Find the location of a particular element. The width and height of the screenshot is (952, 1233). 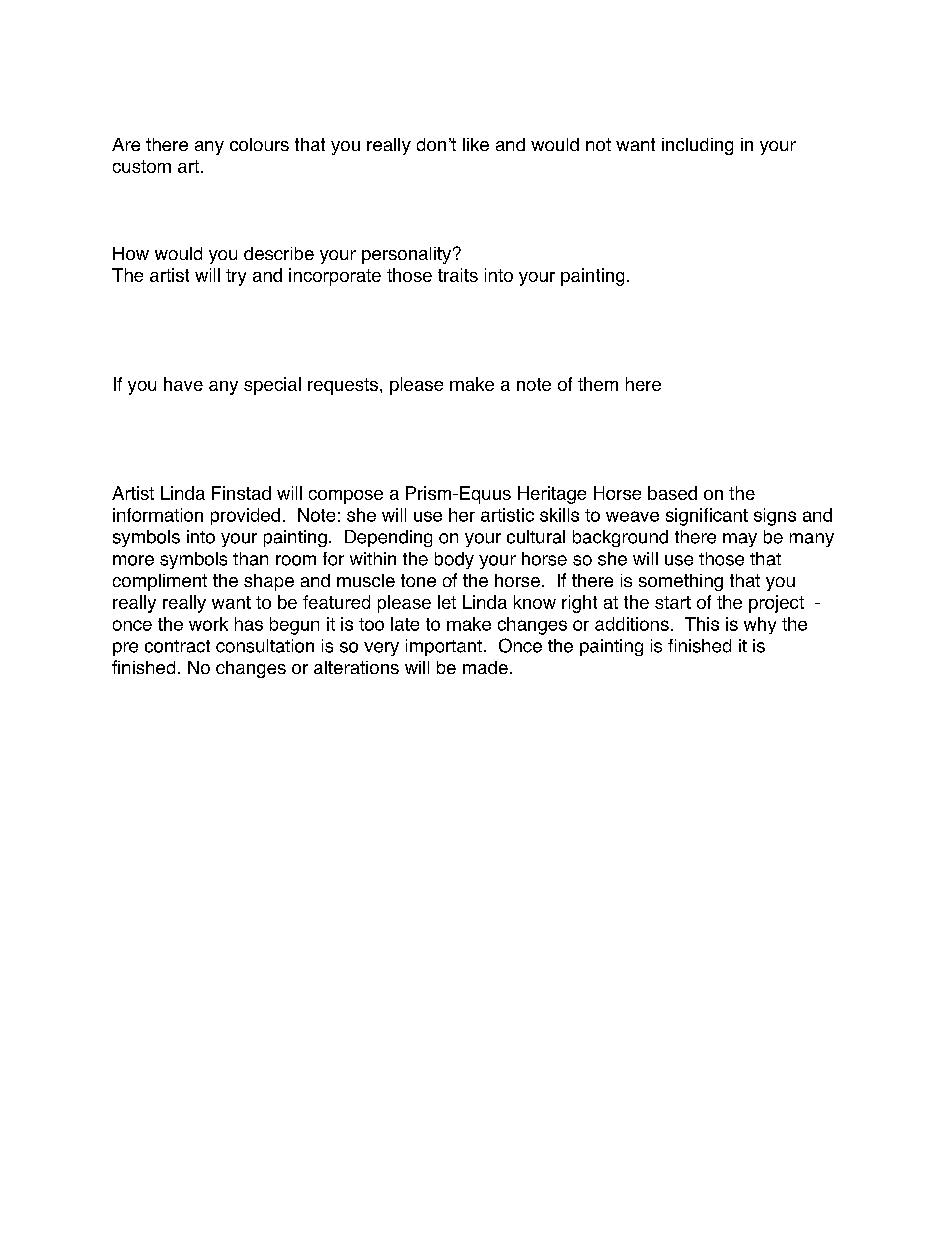

like is located at coordinates (476, 144).
